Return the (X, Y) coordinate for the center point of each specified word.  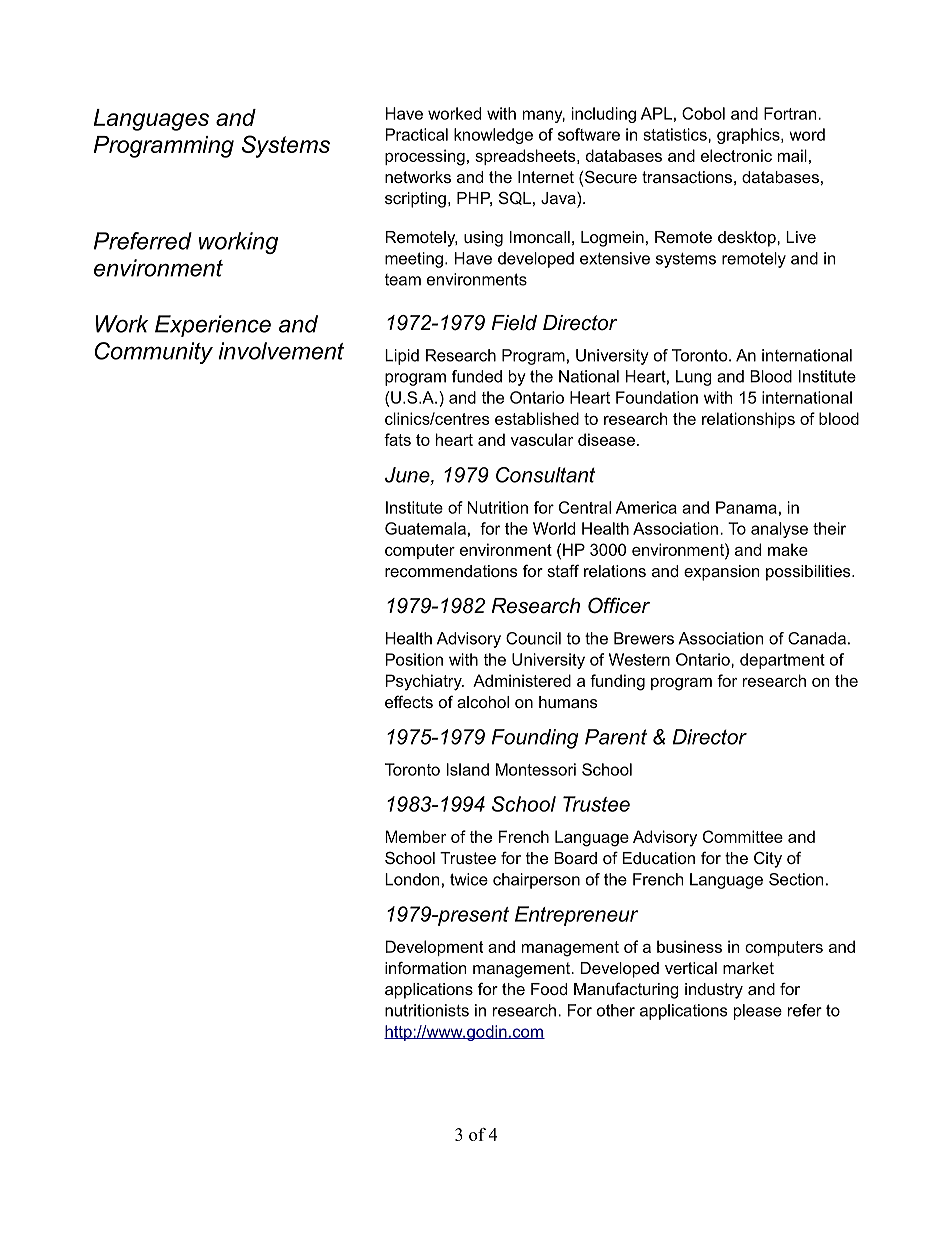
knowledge (493, 136)
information (425, 967)
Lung (694, 378)
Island (468, 769)
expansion (721, 573)
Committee (743, 836)
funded (477, 376)
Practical (416, 134)
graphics (749, 136)
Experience (213, 326)
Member (415, 836)
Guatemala (425, 528)
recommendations (451, 571)
